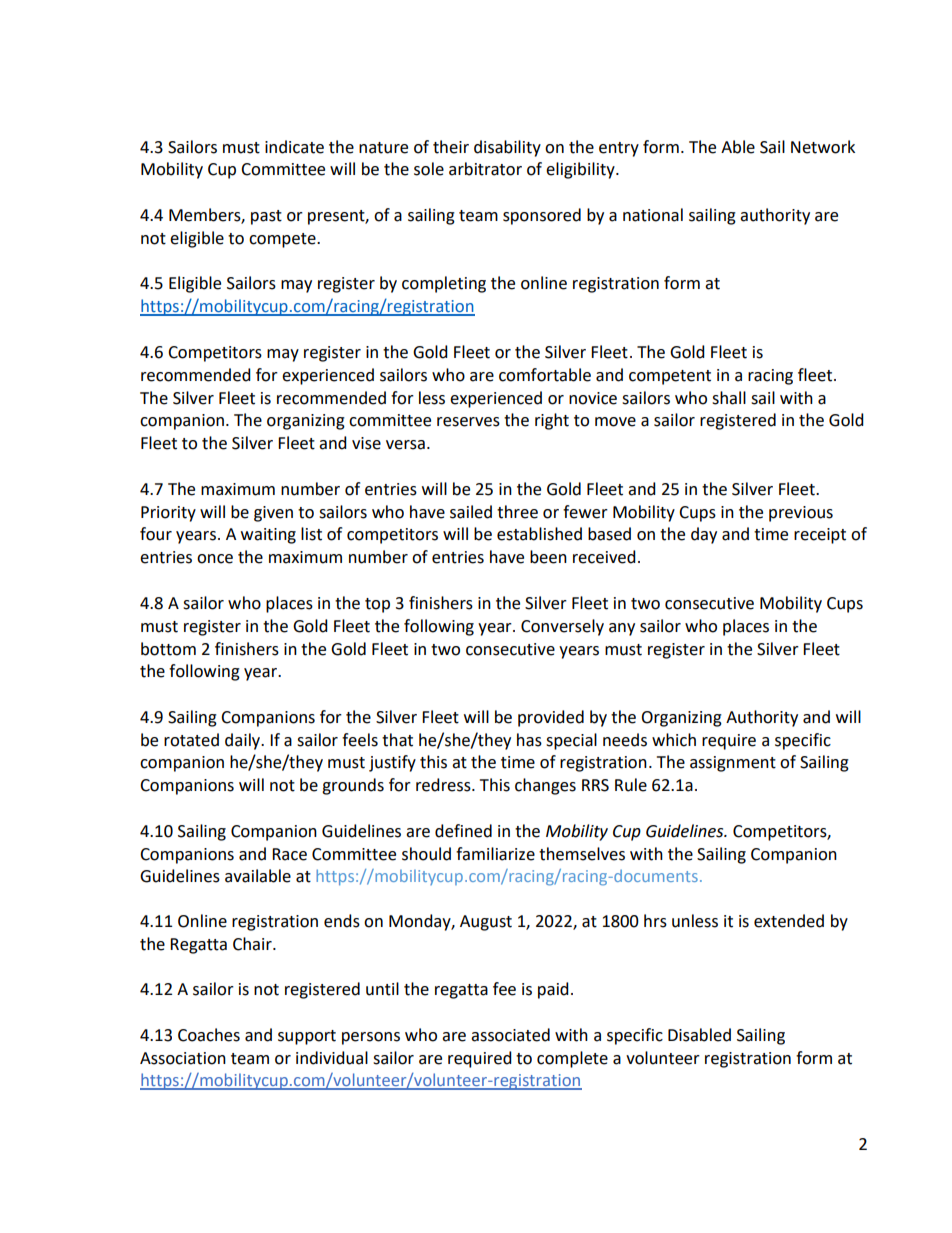  I want to click on vise, so click(366, 443).
